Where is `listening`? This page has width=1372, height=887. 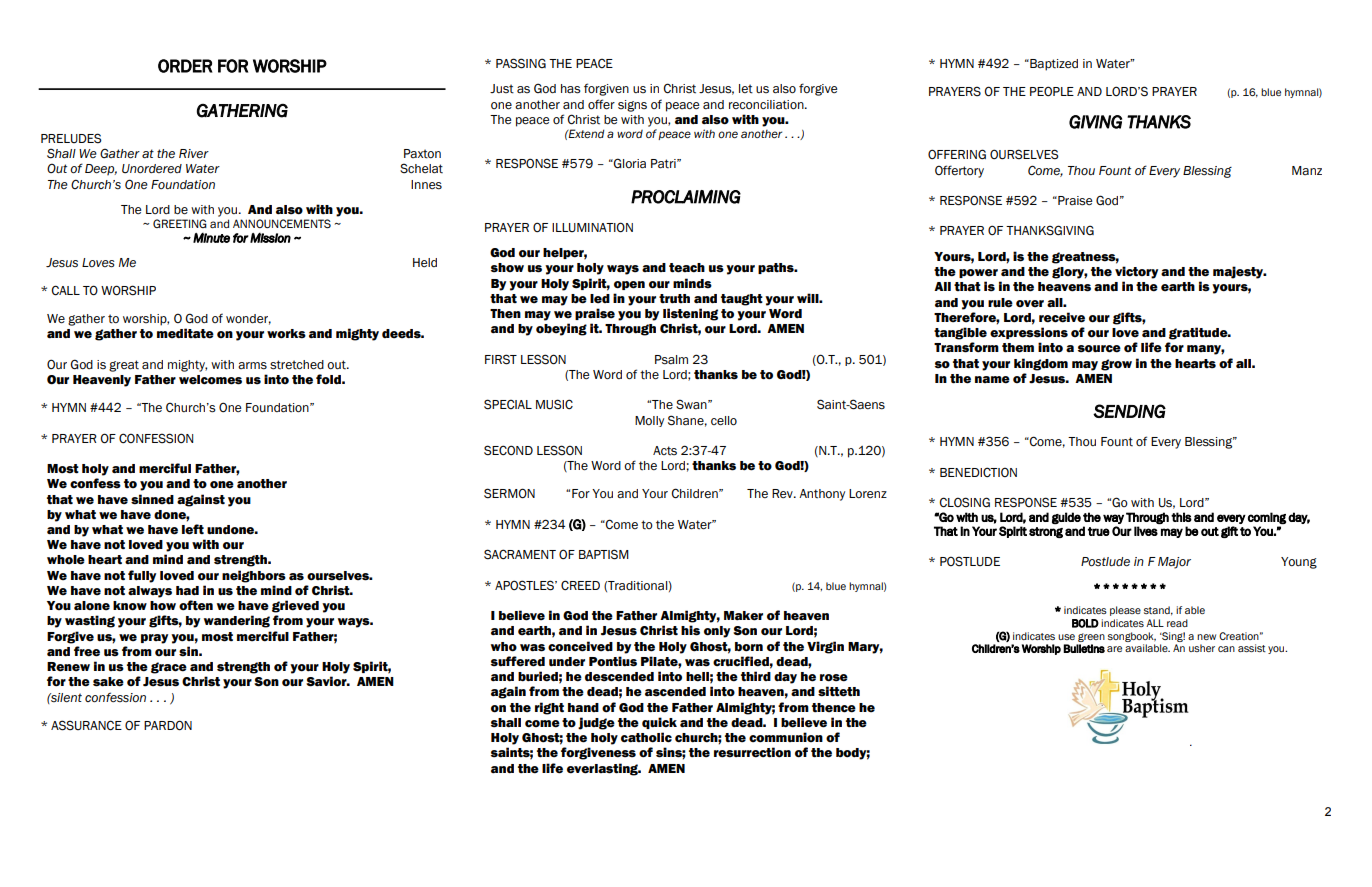
listening is located at coordinates (690, 314).
